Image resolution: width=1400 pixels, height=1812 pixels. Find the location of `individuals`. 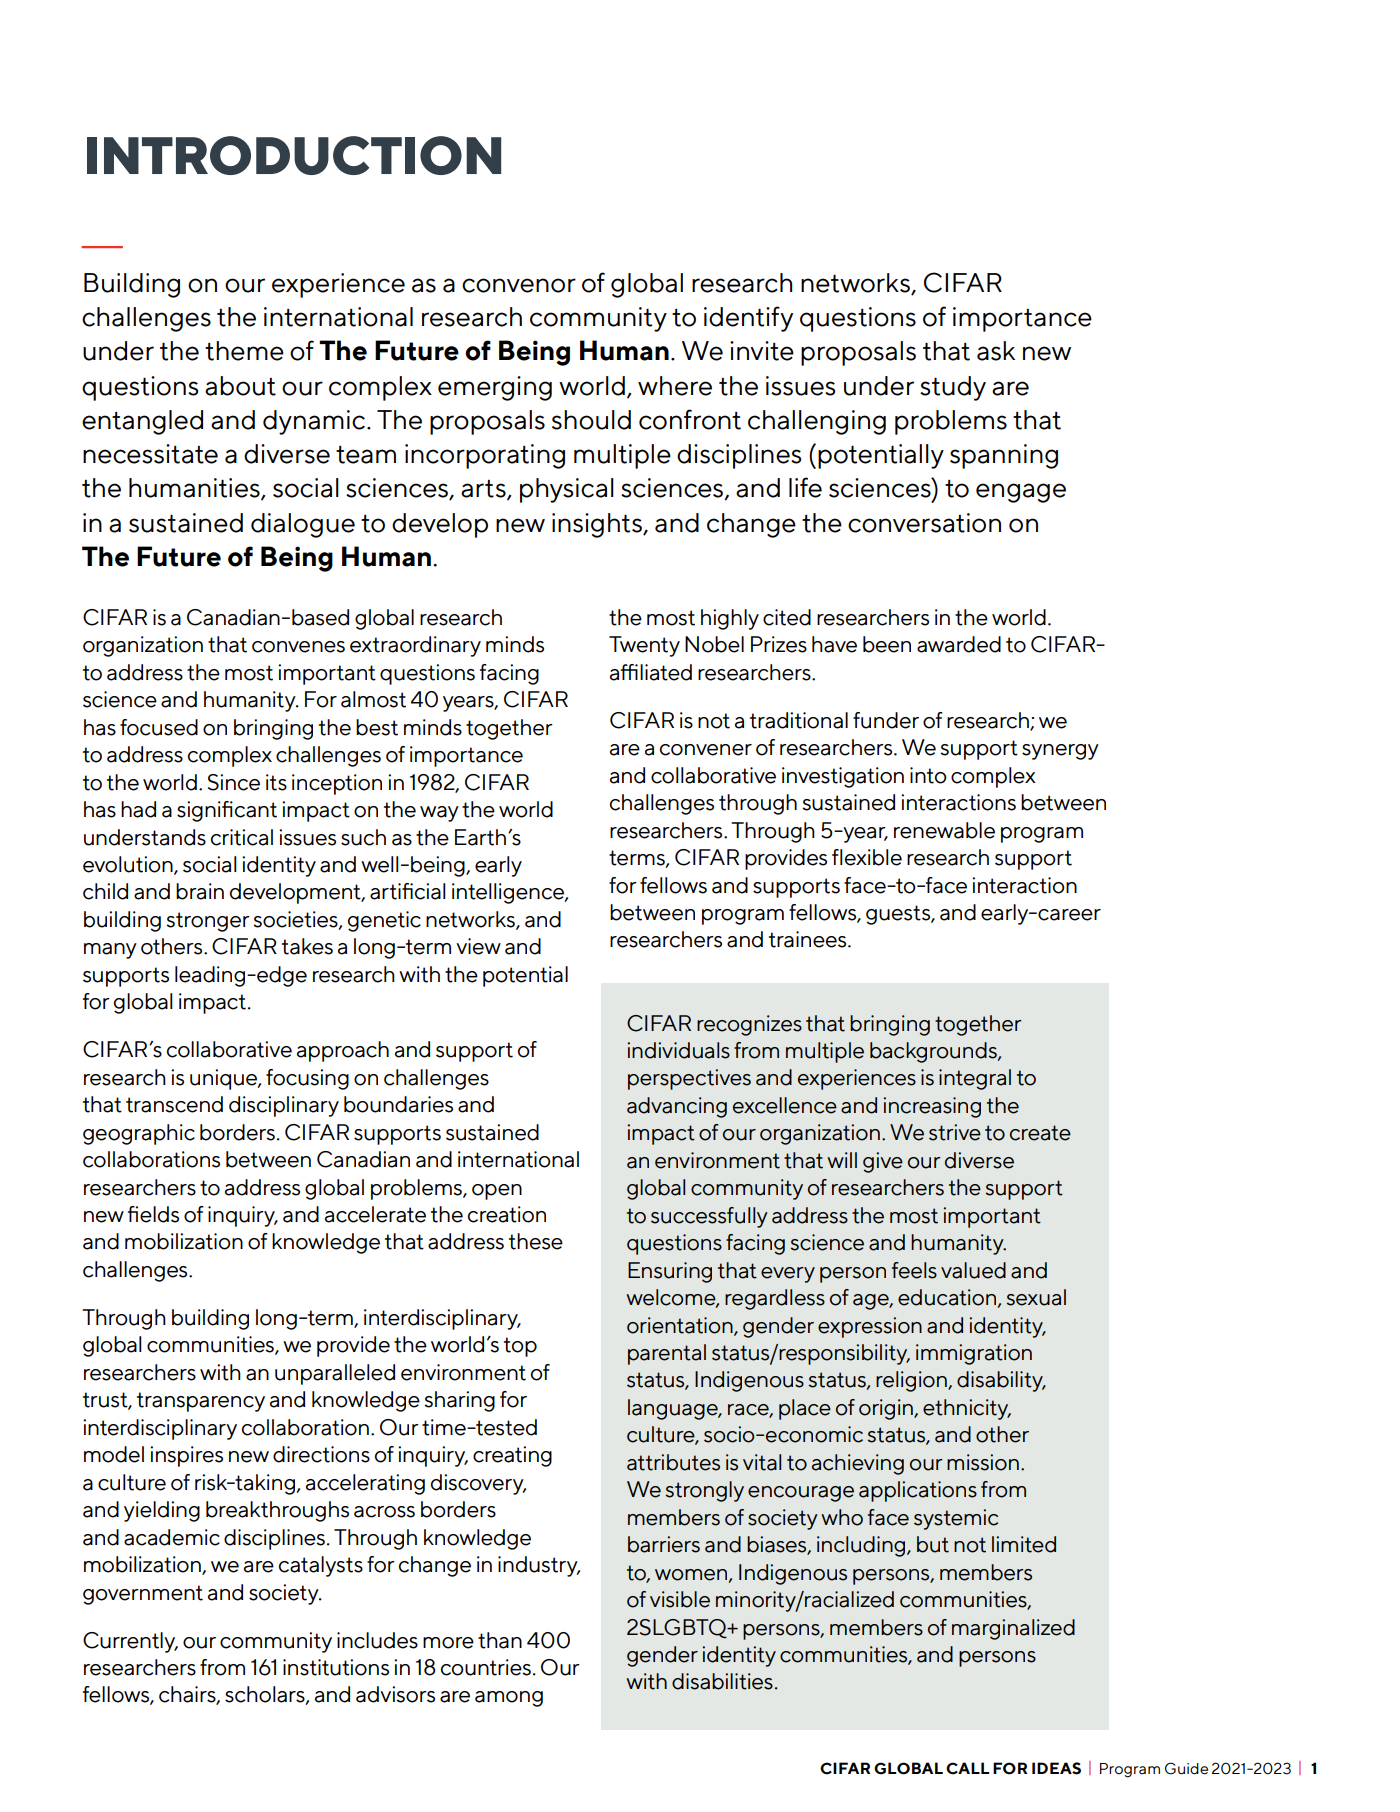

individuals is located at coordinates (678, 1050).
